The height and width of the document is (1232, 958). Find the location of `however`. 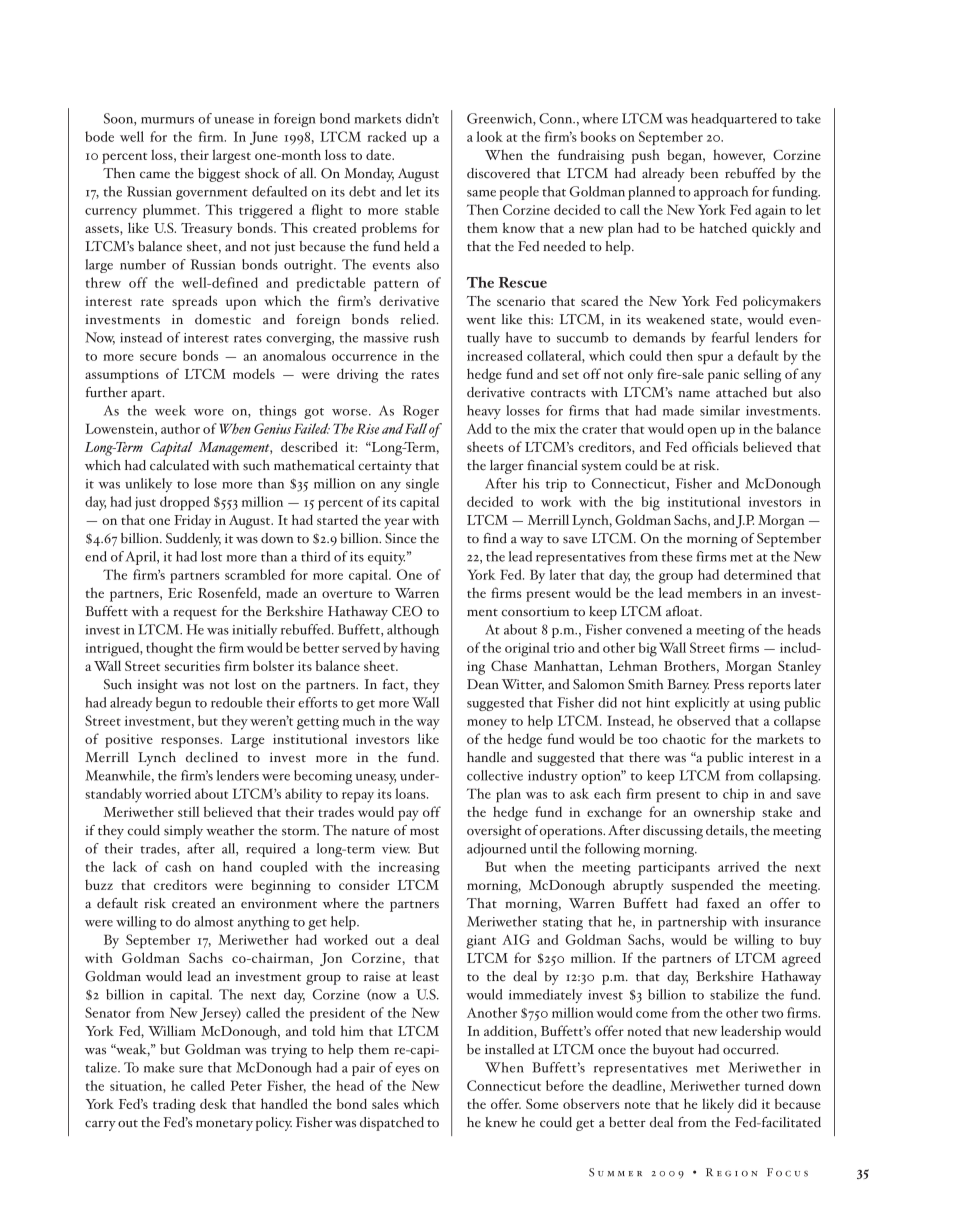

however is located at coordinates (739, 155).
